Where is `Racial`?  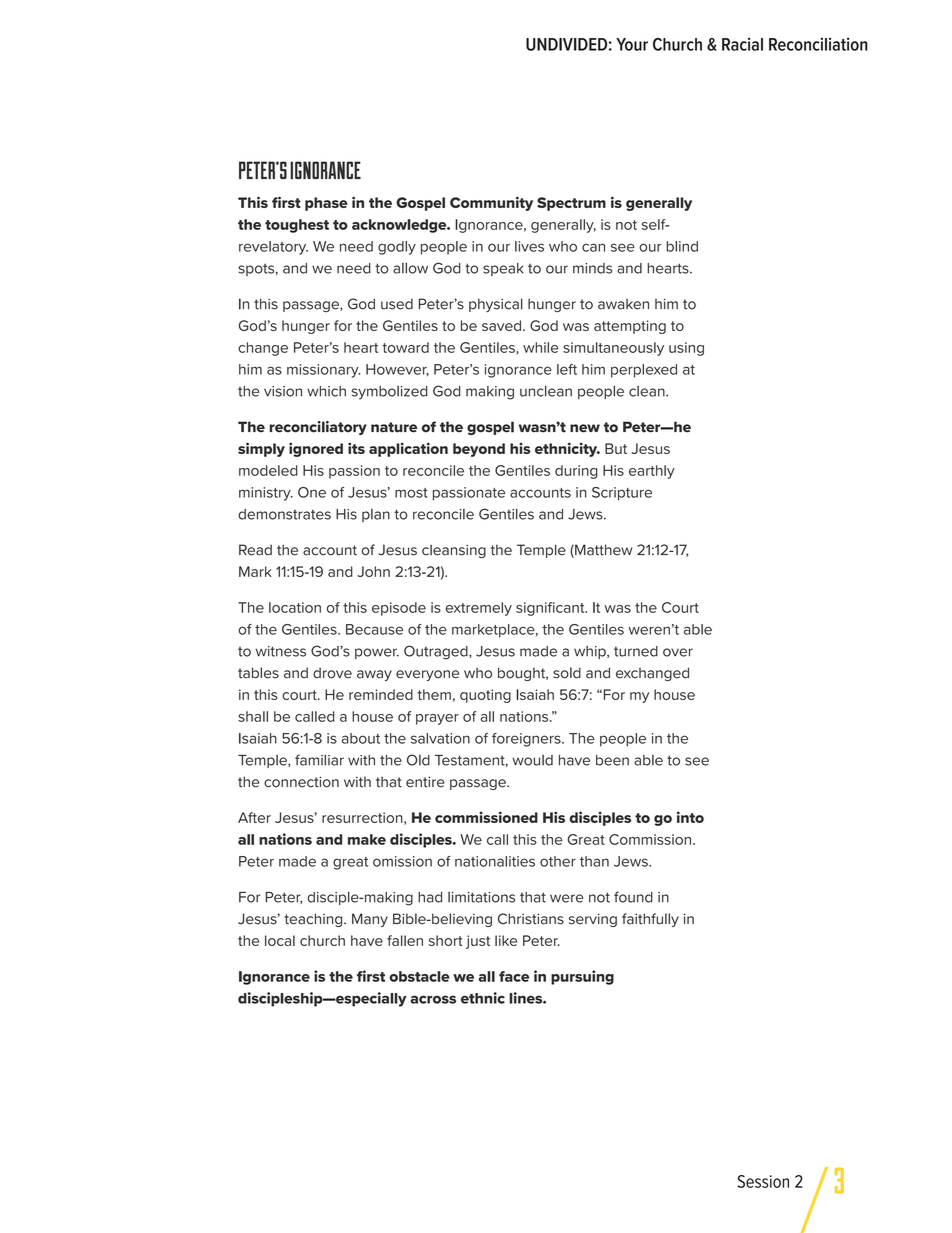
Racial is located at coordinates (742, 44).
